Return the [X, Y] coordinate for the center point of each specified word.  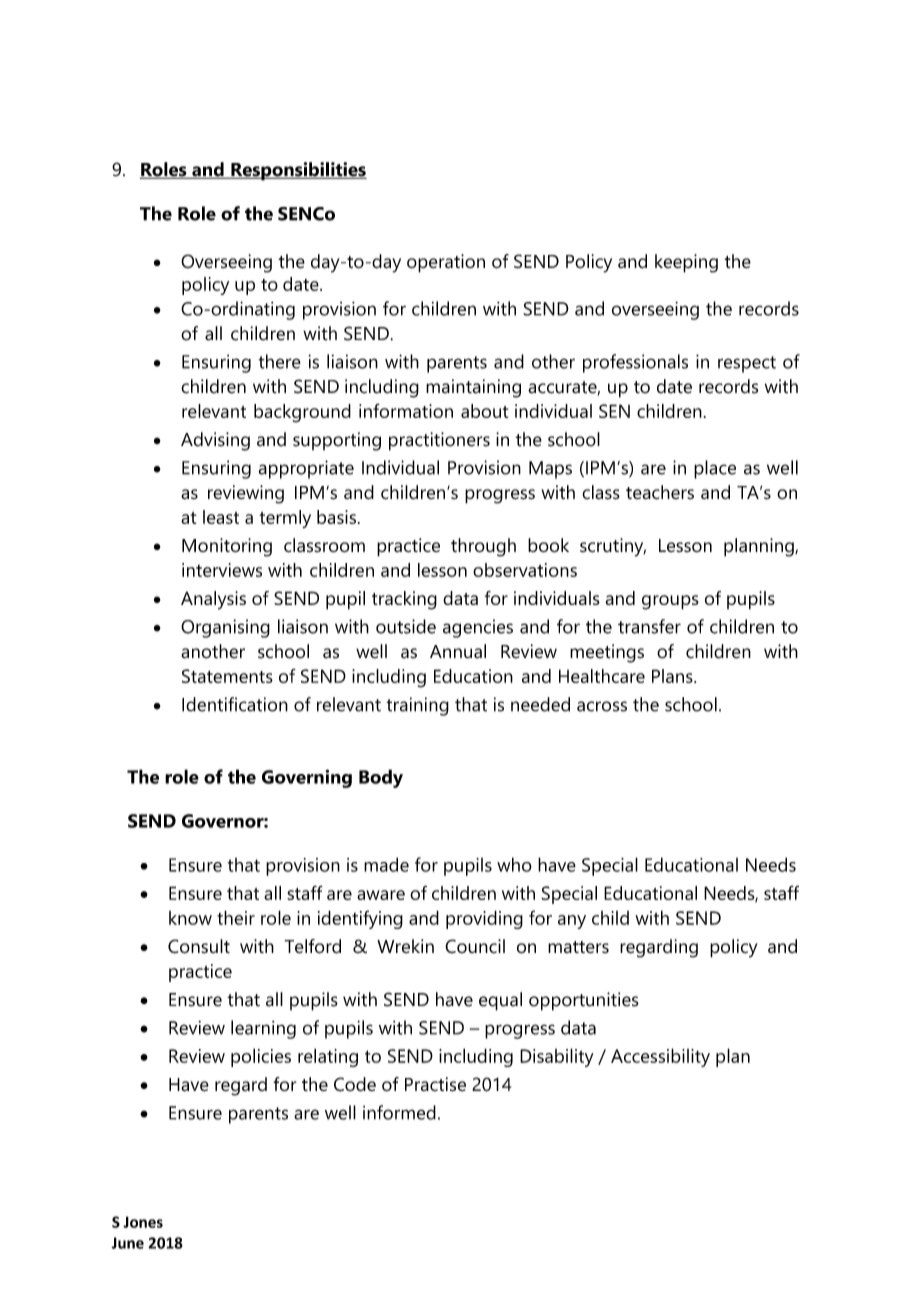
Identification [235, 704]
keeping [686, 263]
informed [399, 1112]
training [417, 706]
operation [446, 263]
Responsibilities [298, 171]
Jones [143, 1222]
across [602, 706]
